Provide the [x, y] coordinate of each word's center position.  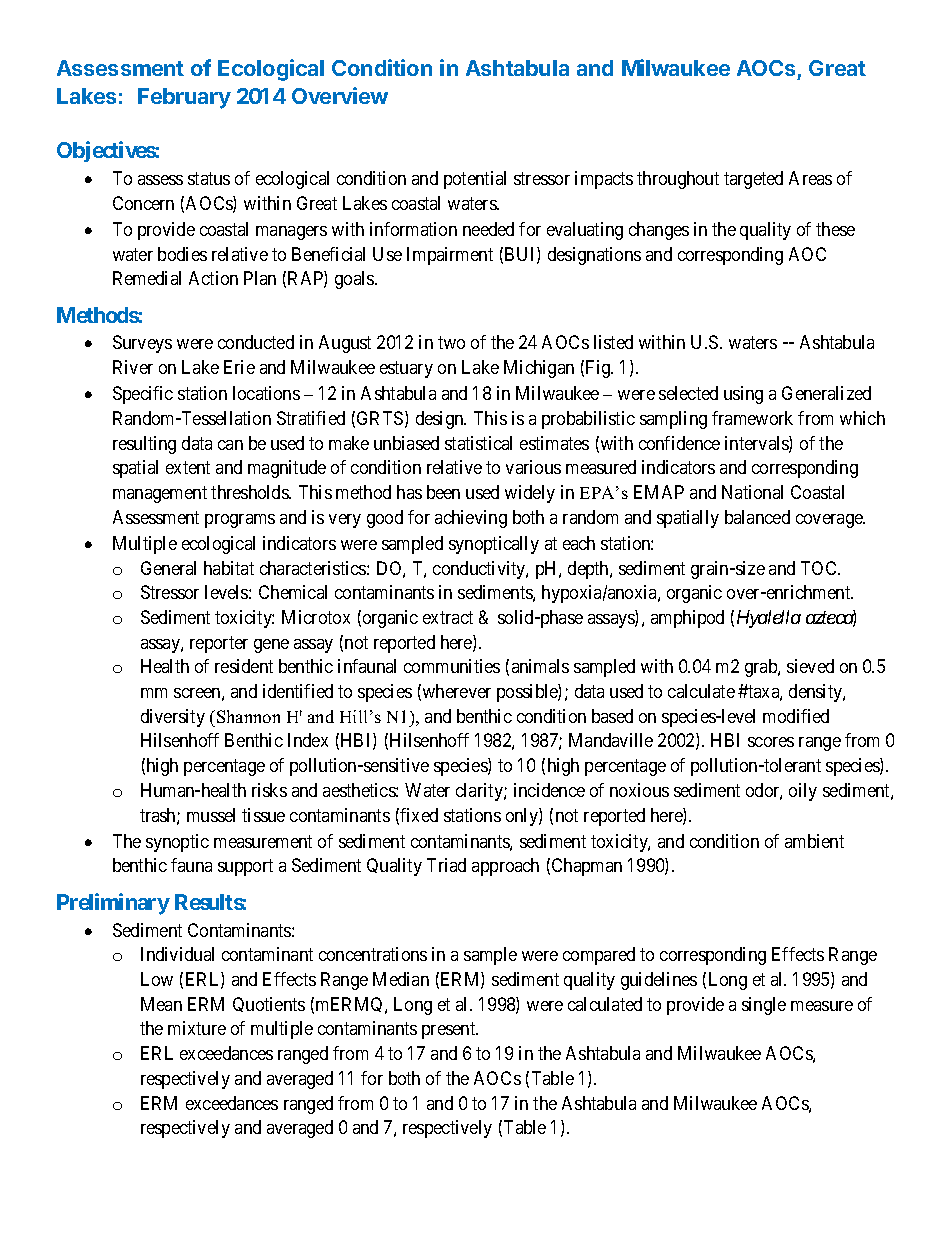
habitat [229, 568]
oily [803, 792]
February [184, 98]
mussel [211, 815]
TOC [820, 568]
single [764, 1006]
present [450, 1031]
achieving [471, 519]
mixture [197, 1028]
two [451, 343]
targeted [753, 180]
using [743, 395]
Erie [239, 367]
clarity [480, 792]
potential [475, 180]
